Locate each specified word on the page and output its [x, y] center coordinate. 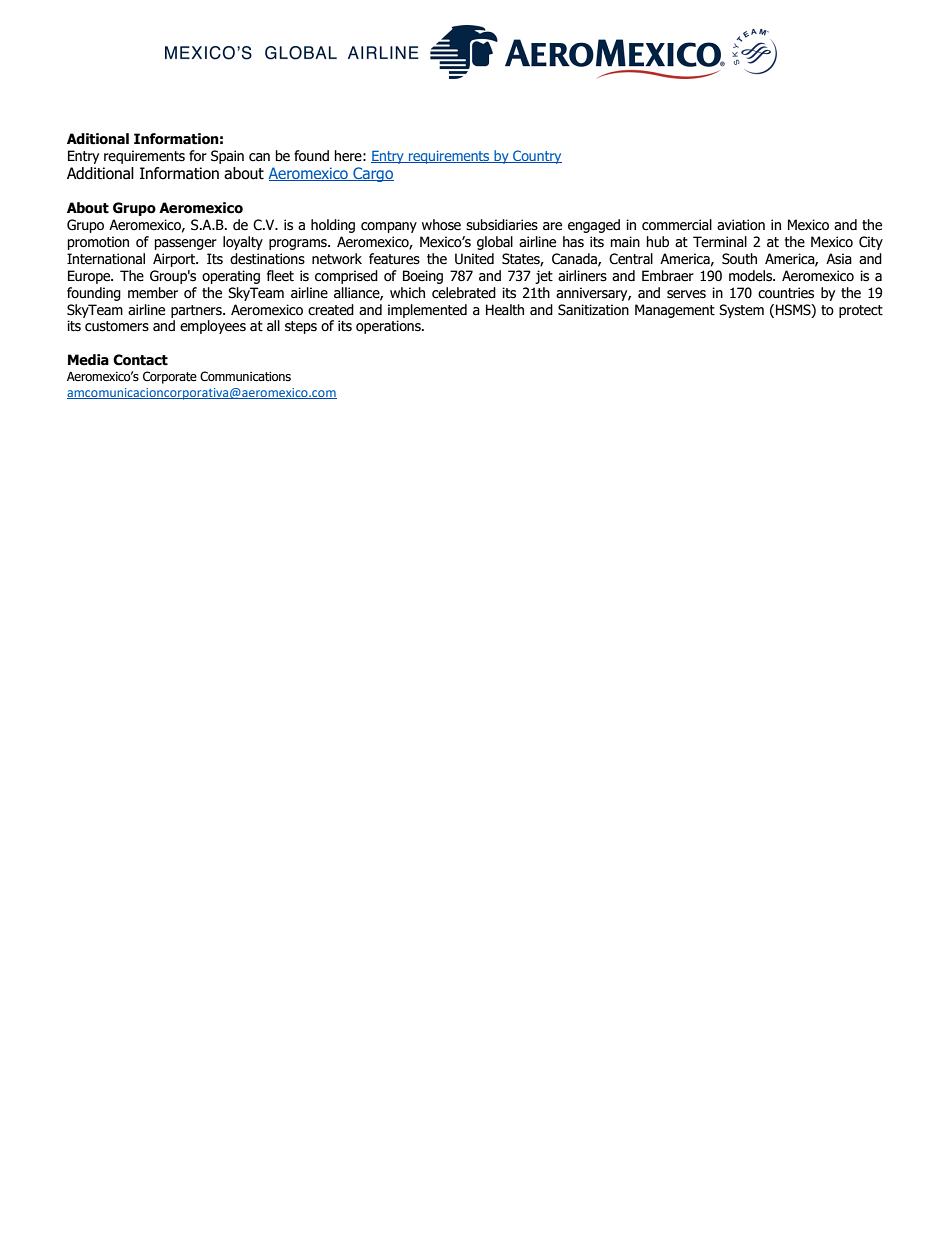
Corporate [170, 377]
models [751, 276]
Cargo [372, 174]
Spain [227, 157]
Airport [175, 260]
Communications [245, 376]
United [474, 259]
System [741, 311]
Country [536, 157]
